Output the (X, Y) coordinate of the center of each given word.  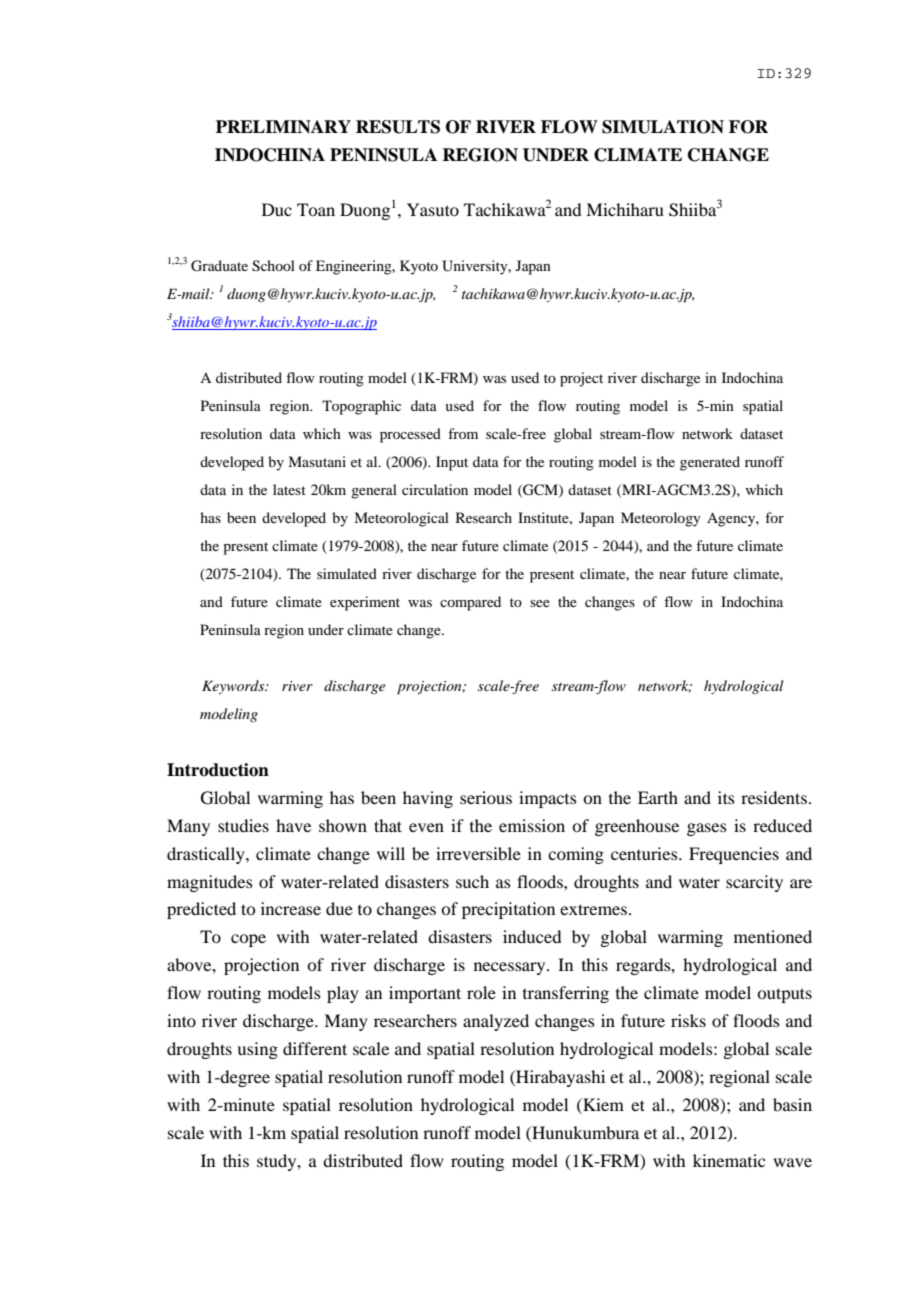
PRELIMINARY (283, 127)
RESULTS (398, 127)
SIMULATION (663, 127)
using (257, 1050)
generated (710, 463)
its (726, 797)
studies (243, 825)
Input (452, 463)
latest (289, 489)
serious (486, 797)
